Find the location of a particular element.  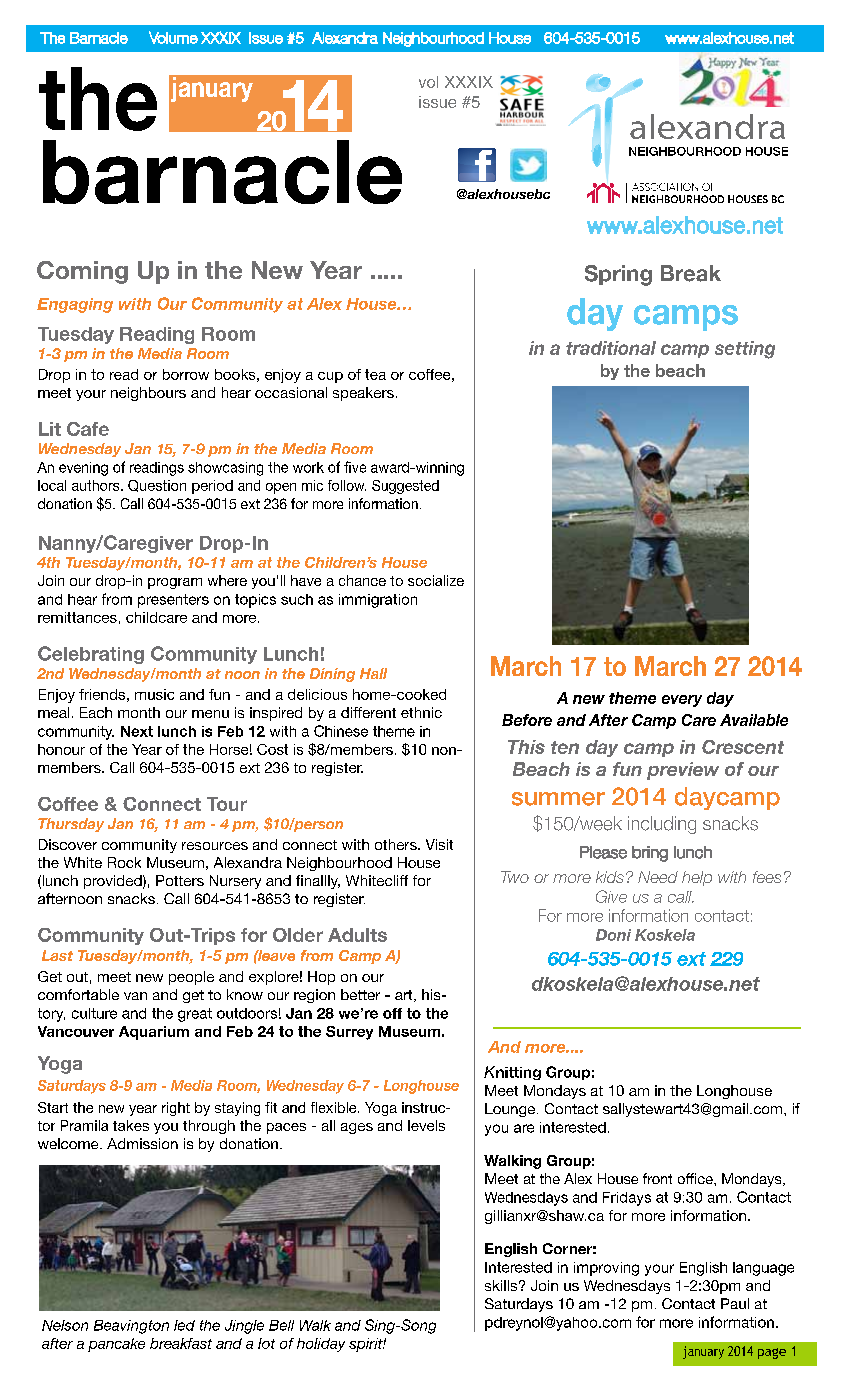

tea is located at coordinates (375, 374).
